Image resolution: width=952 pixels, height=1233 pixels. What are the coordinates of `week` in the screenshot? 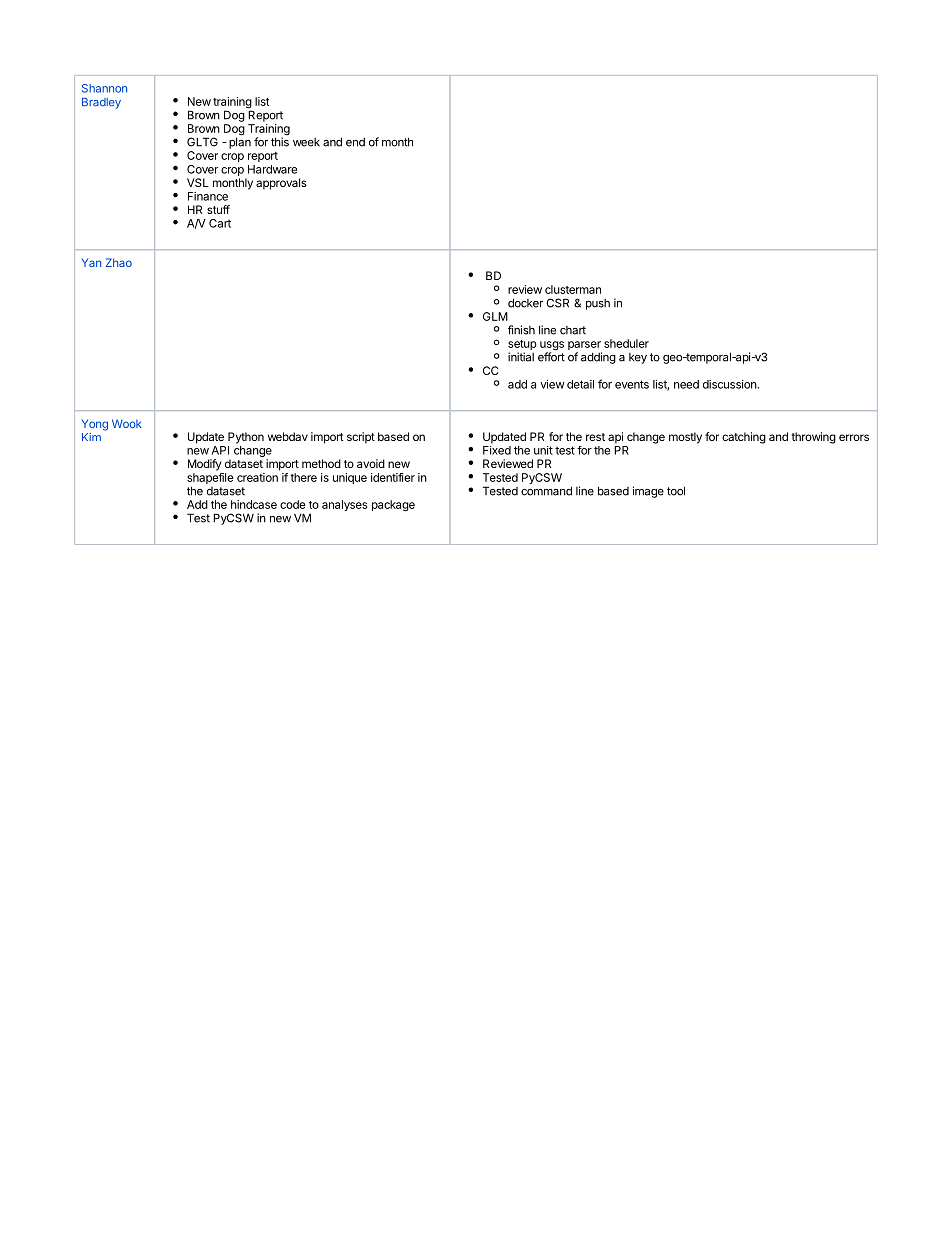 It's located at (306, 142).
